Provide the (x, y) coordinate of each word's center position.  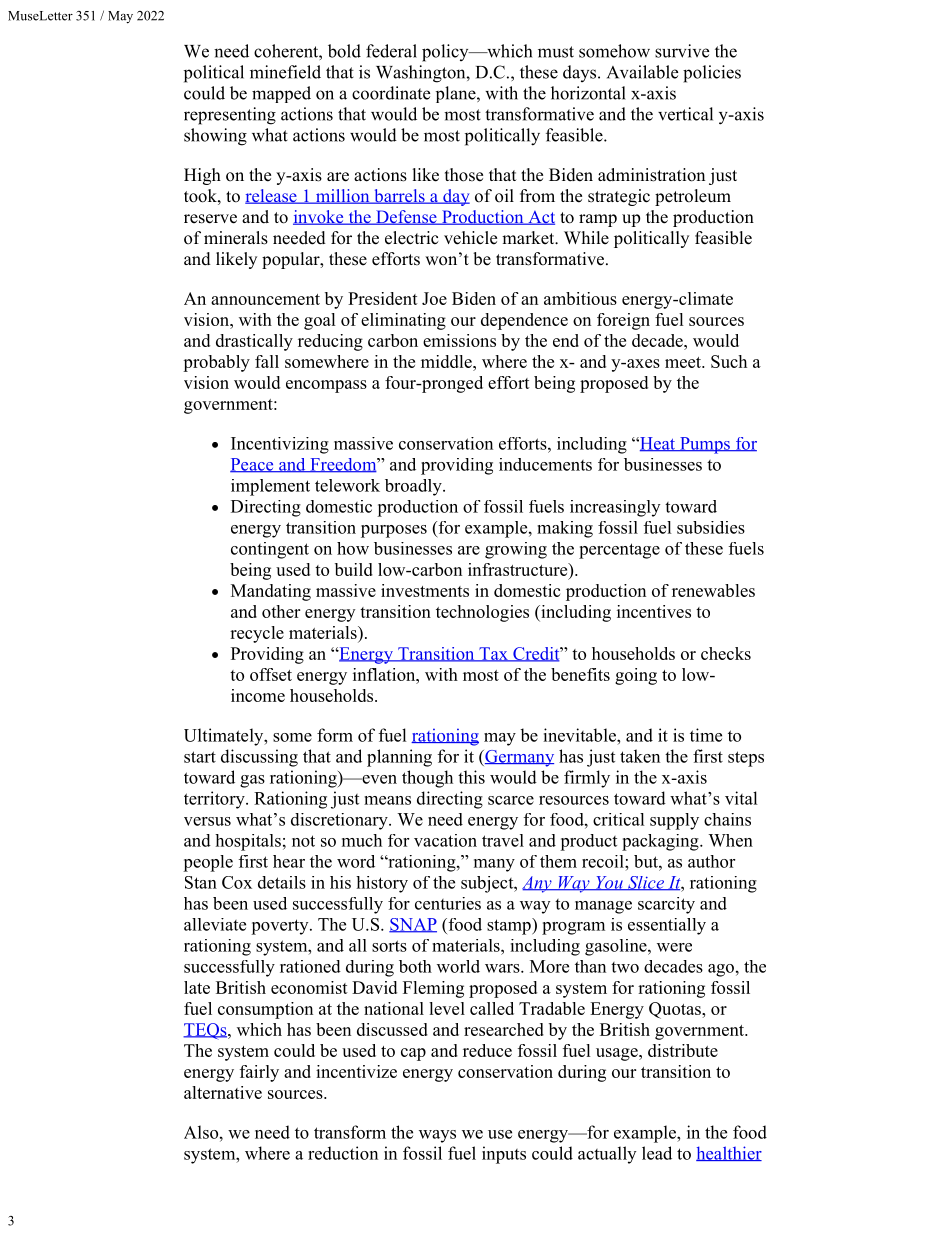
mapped (281, 94)
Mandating (271, 592)
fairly (259, 1073)
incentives (654, 611)
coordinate (391, 93)
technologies (482, 613)
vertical (685, 114)
